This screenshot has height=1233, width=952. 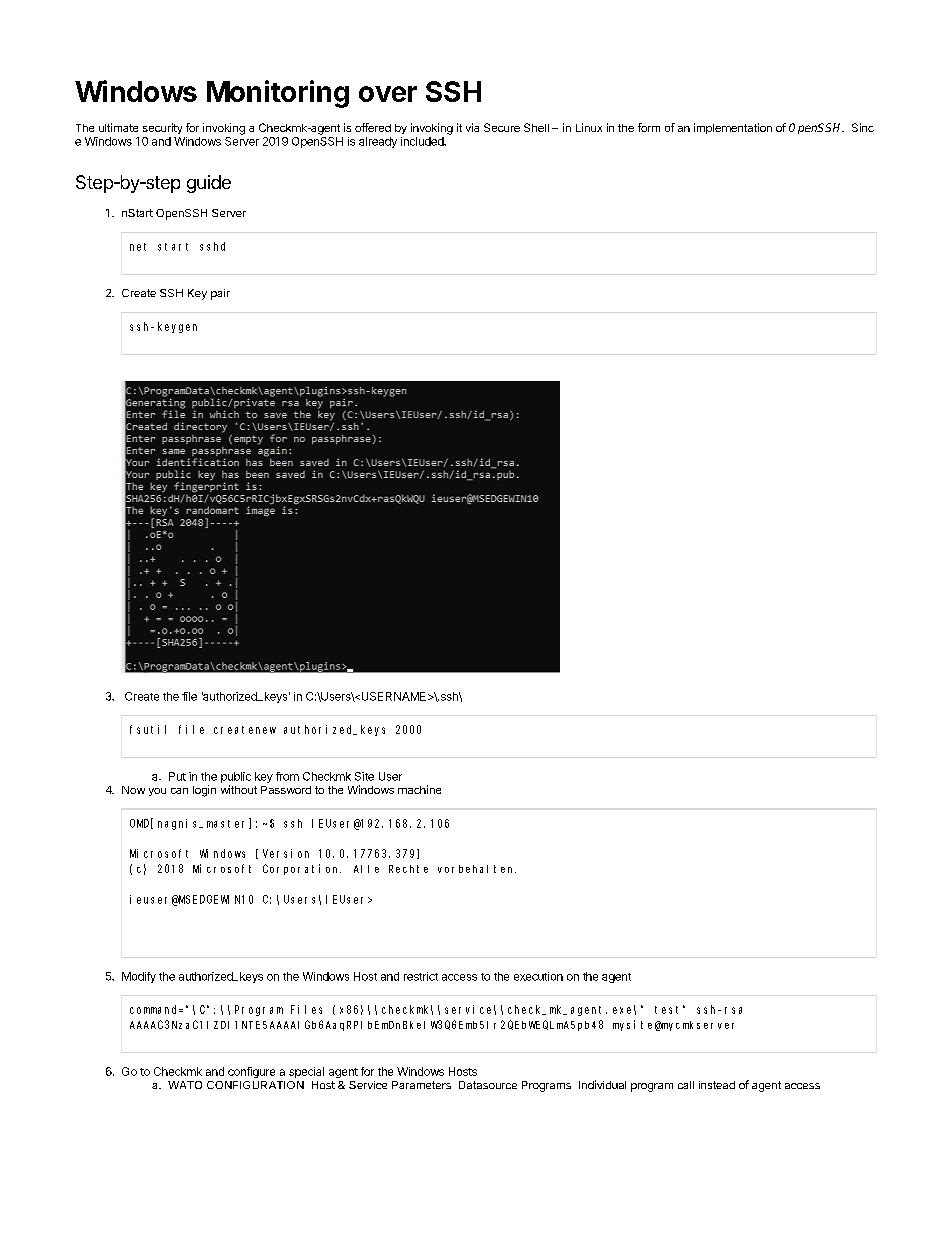 I want to click on instead, so click(x=717, y=1085).
